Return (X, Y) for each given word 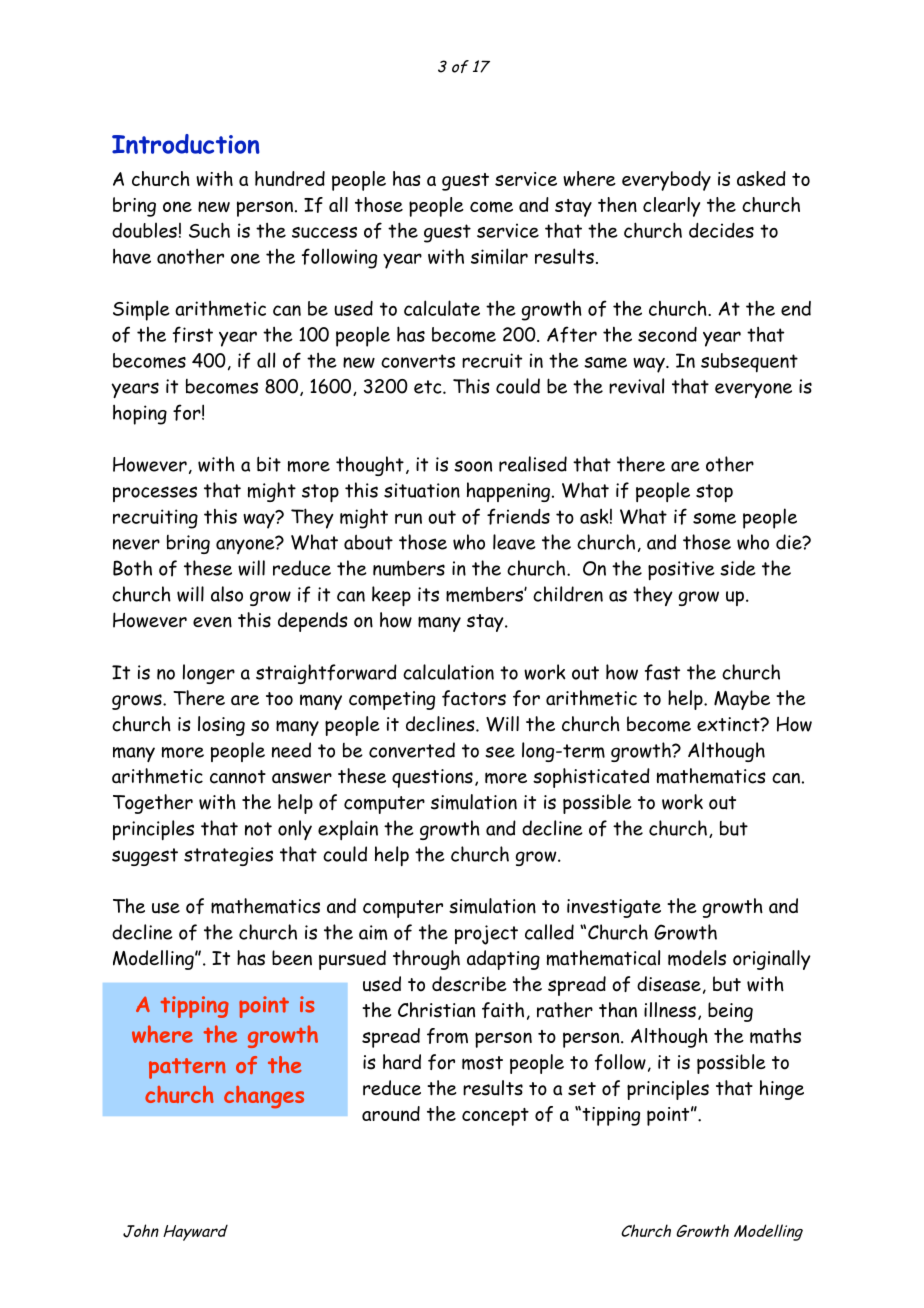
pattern (187, 1068)
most (482, 1063)
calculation (448, 672)
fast (662, 672)
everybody (666, 181)
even (212, 622)
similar (499, 256)
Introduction (186, 144)
